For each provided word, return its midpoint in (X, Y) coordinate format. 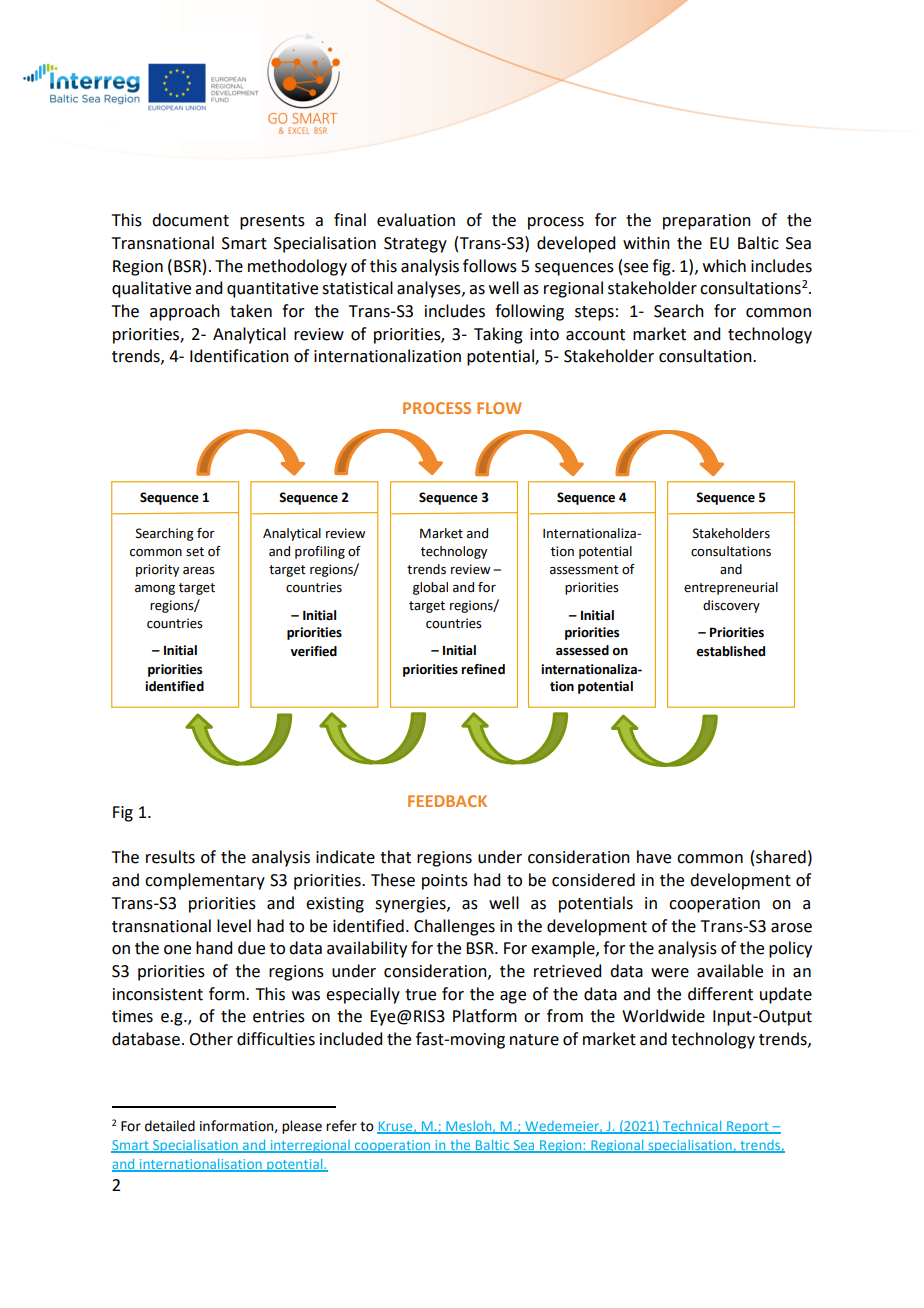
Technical (692, 1127)
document (190, 220)
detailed (170, 1126)
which (724, 266)
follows (490, 266)
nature (534, 1040)
